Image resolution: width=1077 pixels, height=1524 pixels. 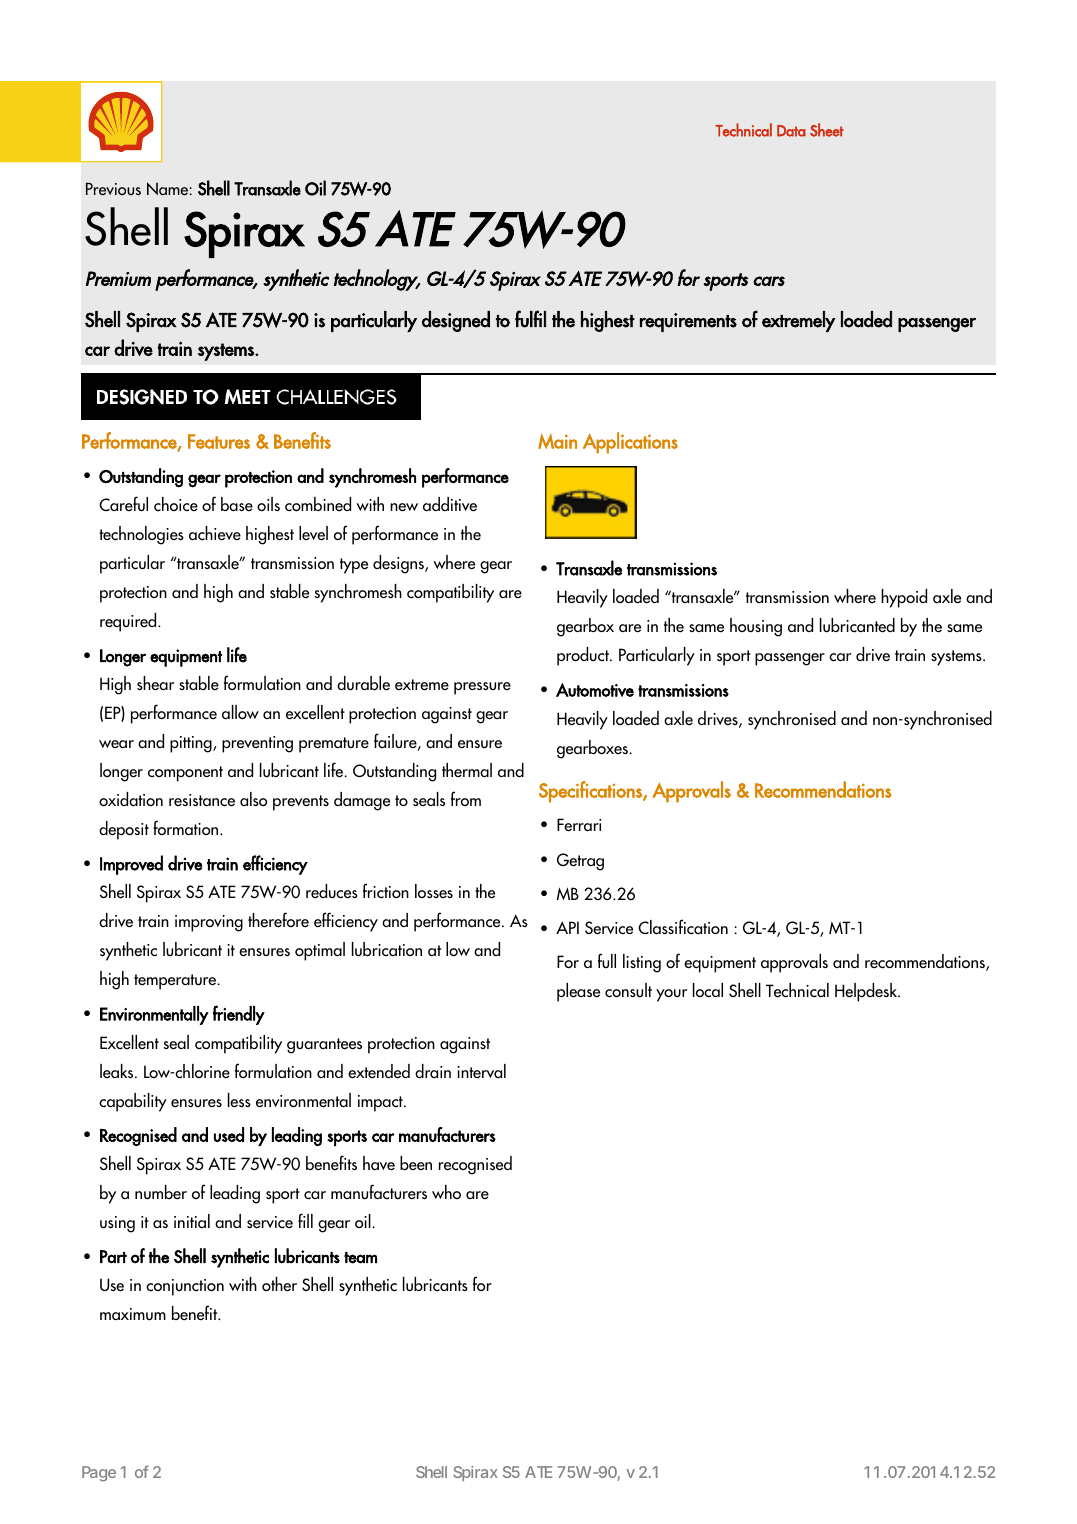 What do you see at coordinates (229, 1134) in the screenshot?
I see `used` at bounding box center [229, 1134].
